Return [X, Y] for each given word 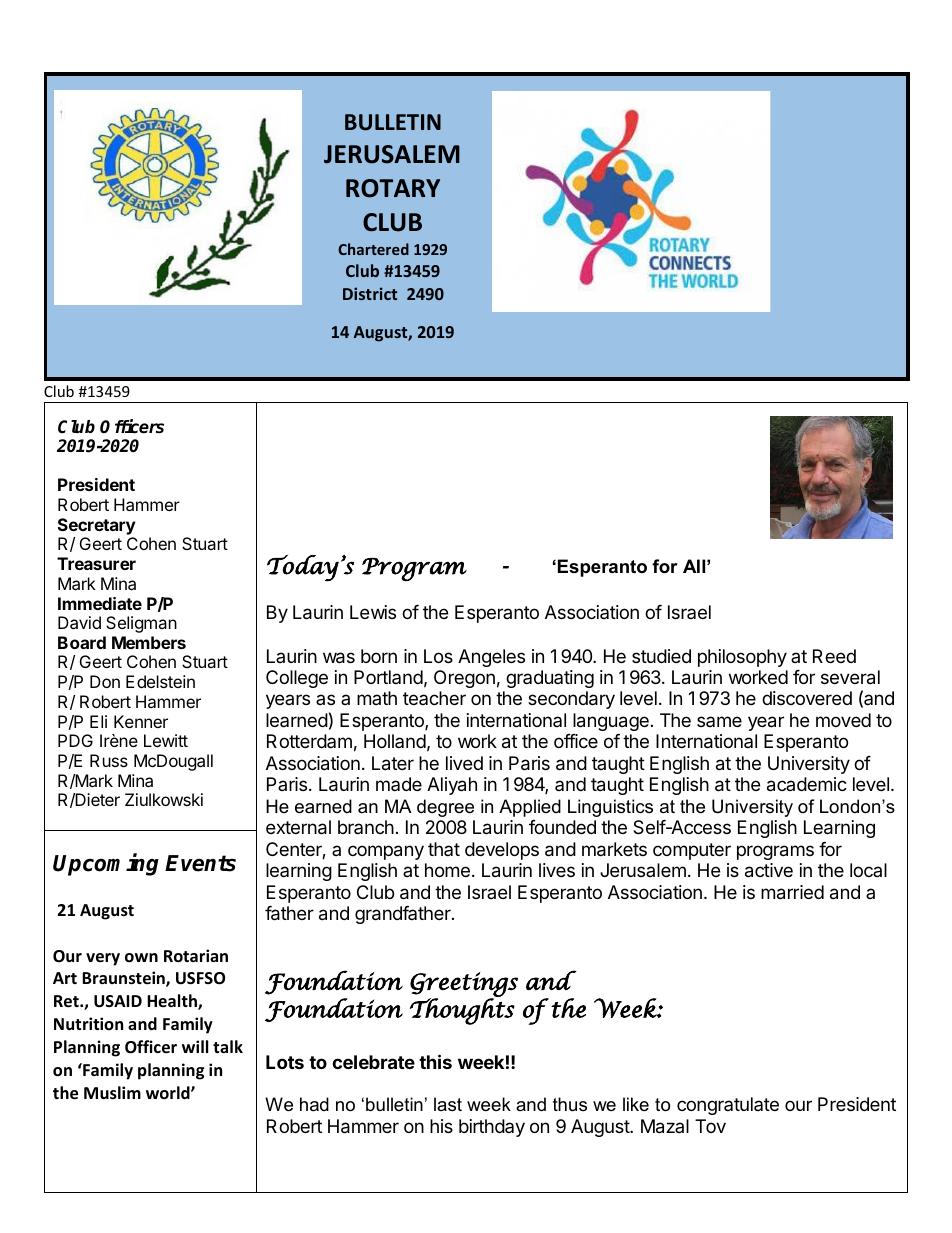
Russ [109, 760]
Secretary [97, 526]
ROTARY [393, 188]
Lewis [373, 612]
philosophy [742, 658]
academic [807, 784]
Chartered [373, 249]
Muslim [112, 1093]
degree [445, 808]
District [370, 293]
